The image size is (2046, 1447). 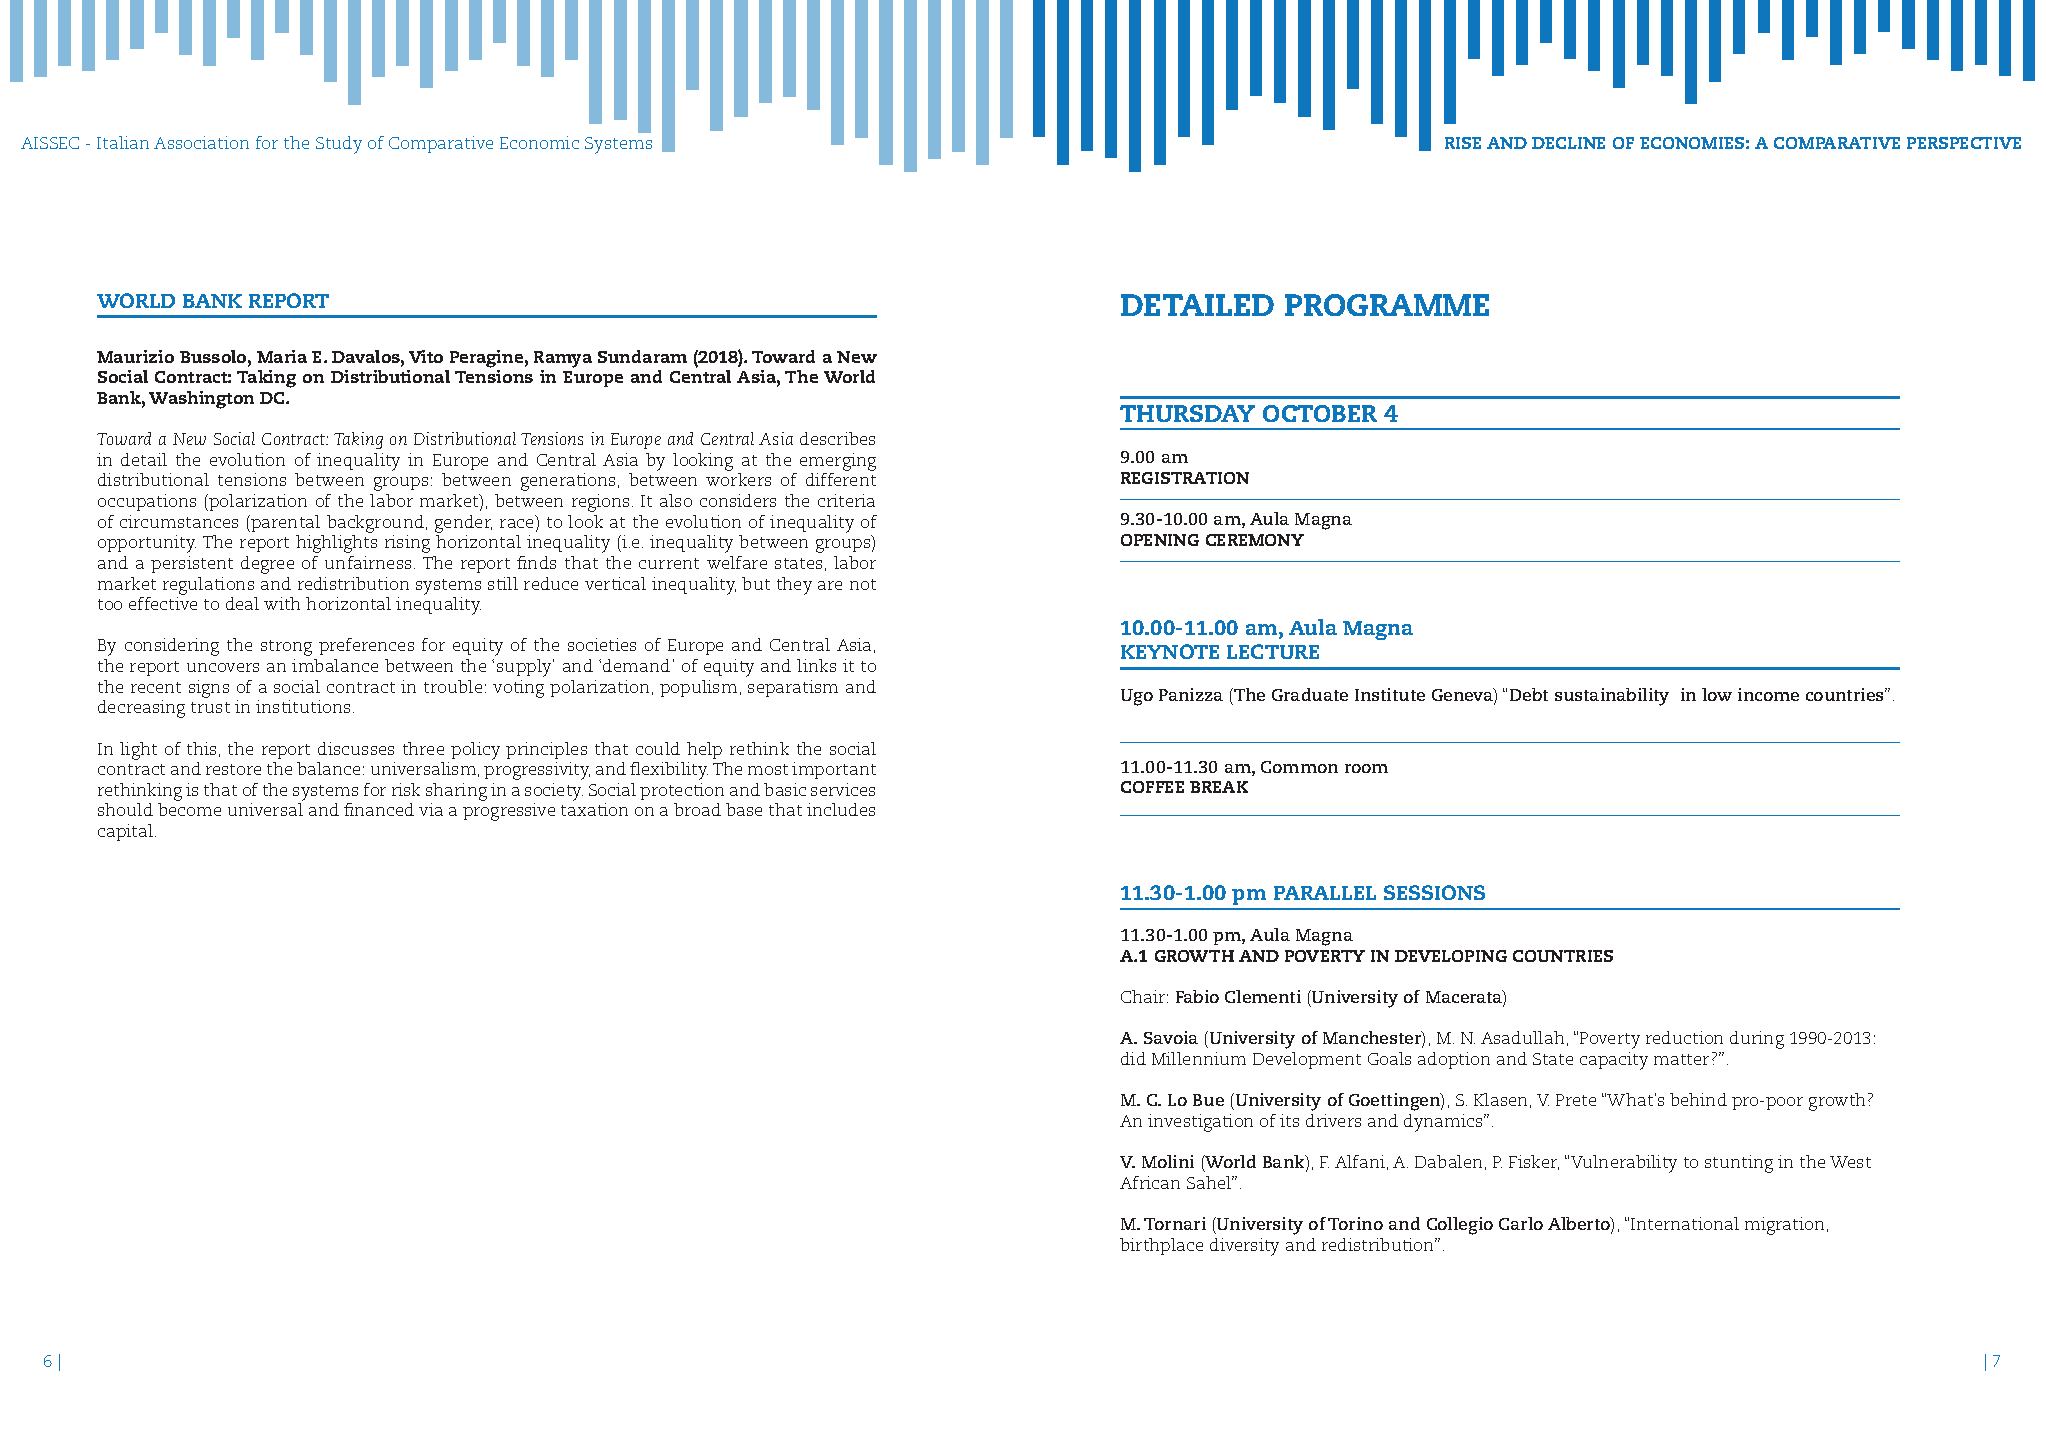 I want to click on RISE, so click(x=1463, y=143).
